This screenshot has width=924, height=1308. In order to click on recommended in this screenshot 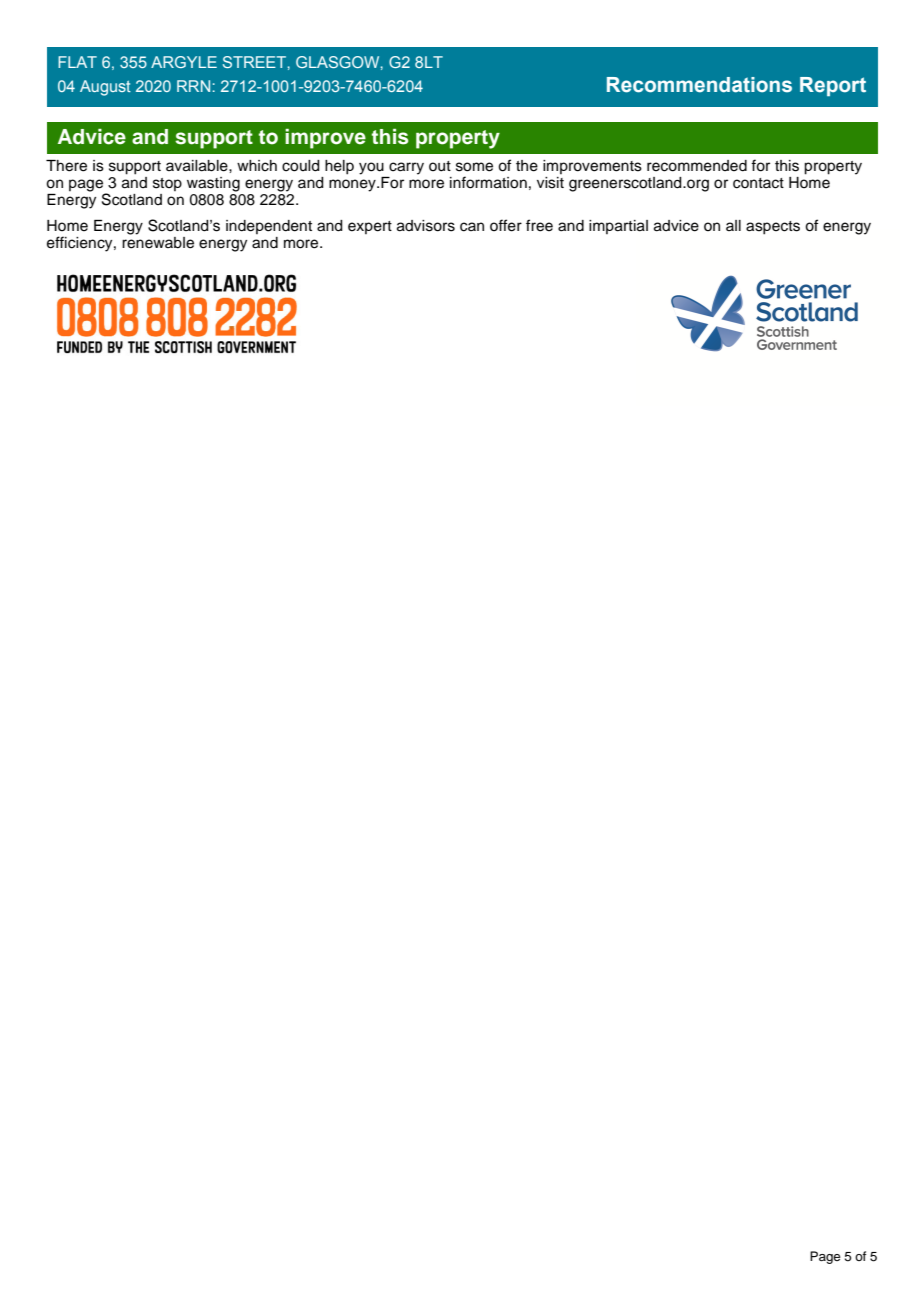, I will do `click(697, 166)`.
